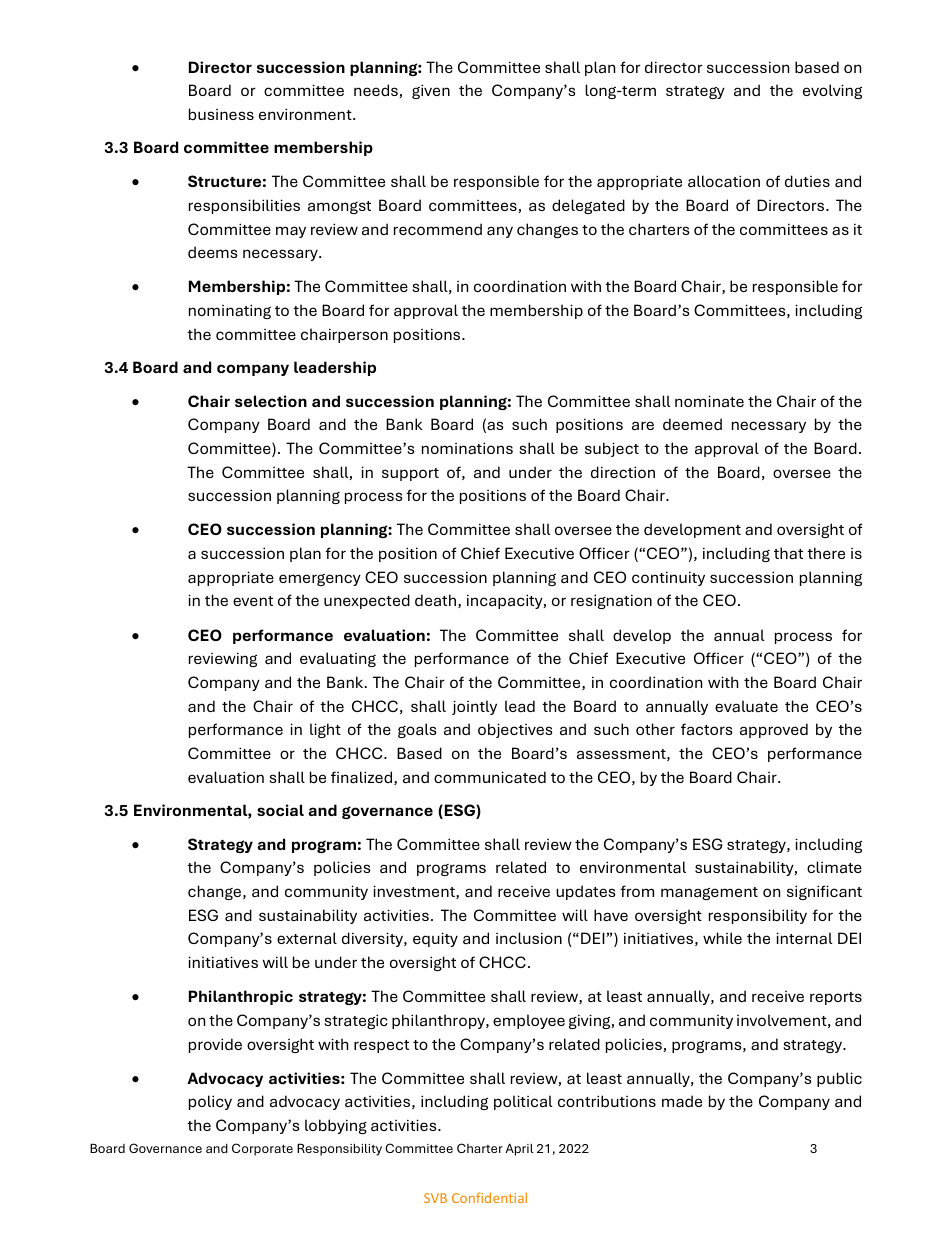  Describe the element at coordinates (431, 91) in the screenshot. I see `given` at that location.
